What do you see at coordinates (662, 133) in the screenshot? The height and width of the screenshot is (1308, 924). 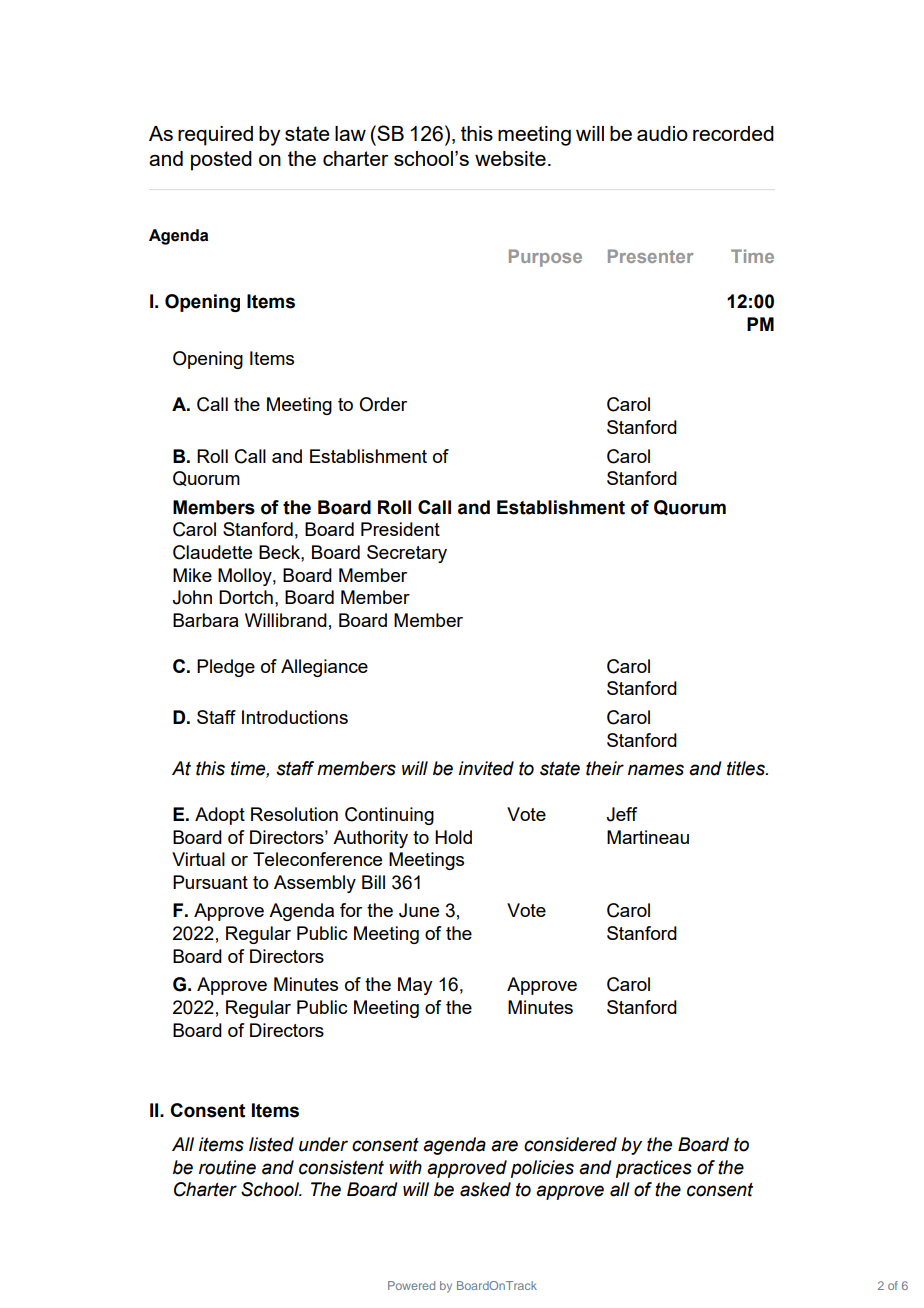 I see `audio` at bounding box center [662, 133].
